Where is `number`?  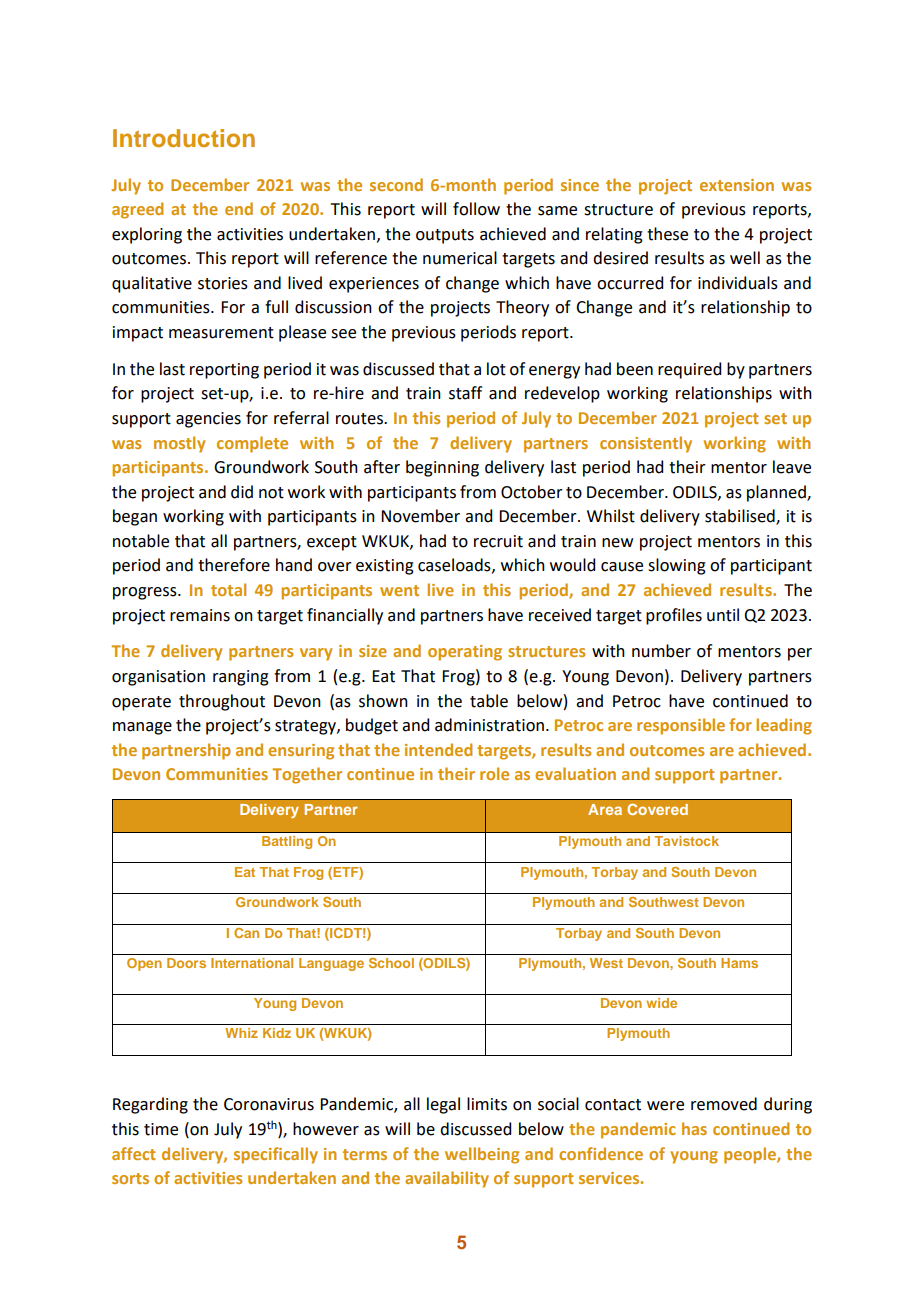 number is located at coordinates (661, 651).
